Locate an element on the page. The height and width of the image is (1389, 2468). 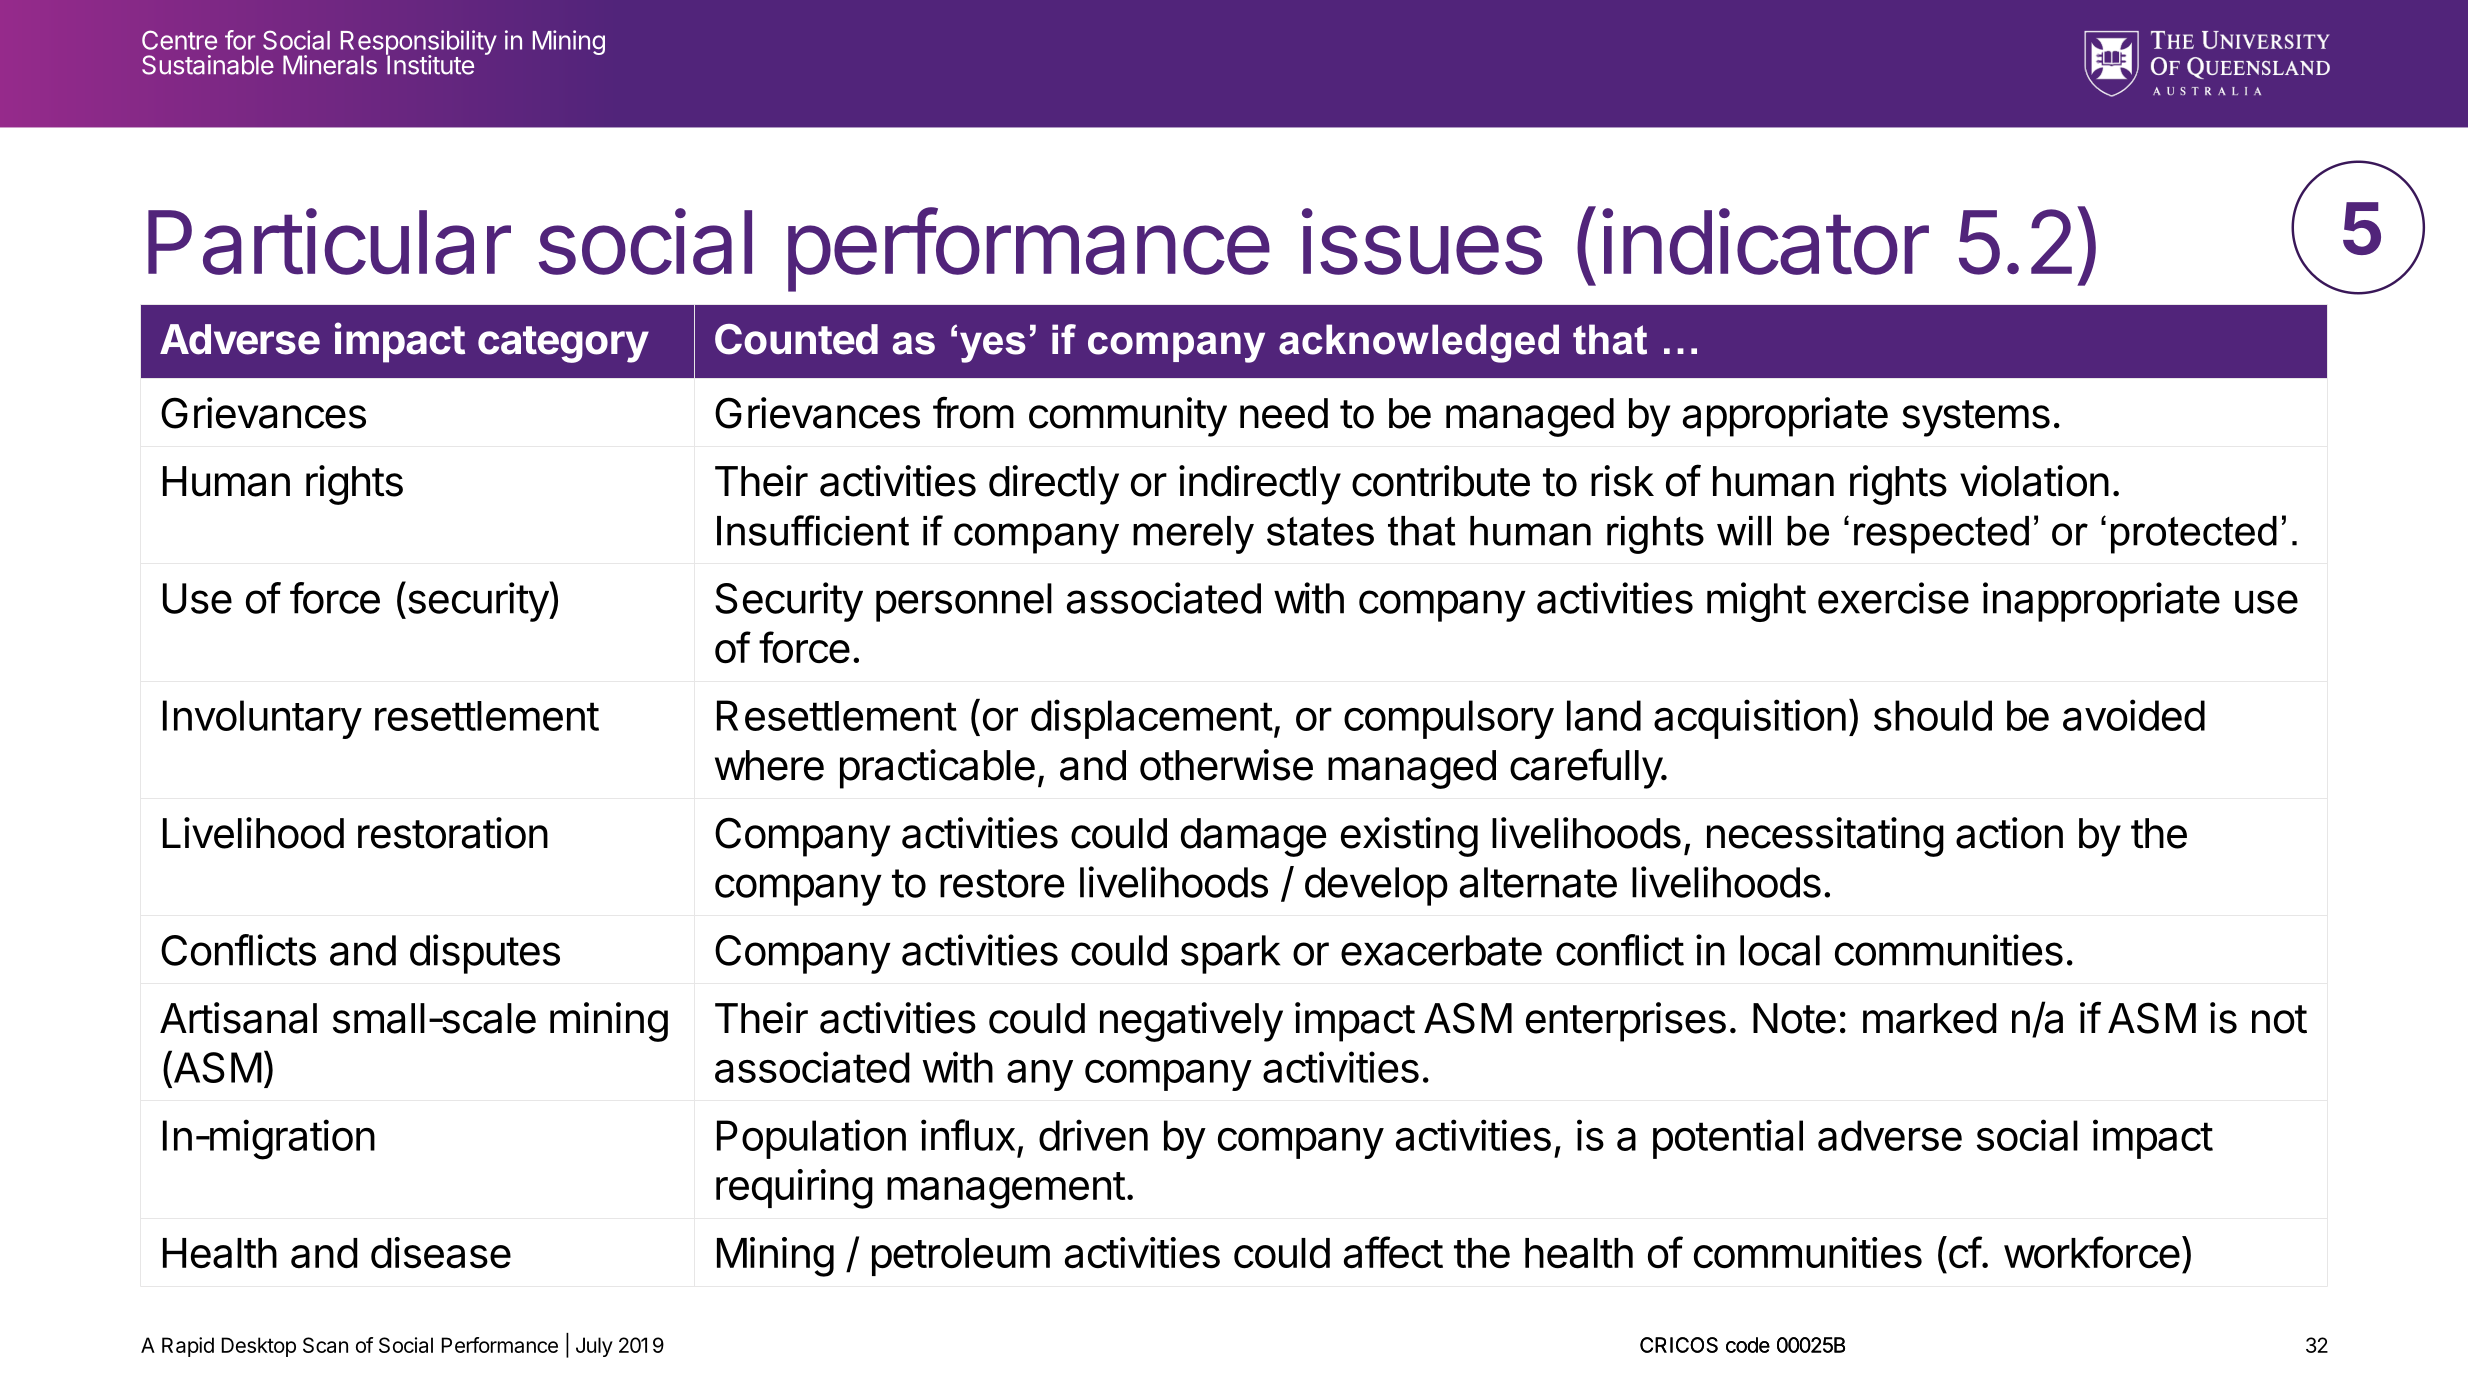
Institute is located at coordinates (430, 64).
